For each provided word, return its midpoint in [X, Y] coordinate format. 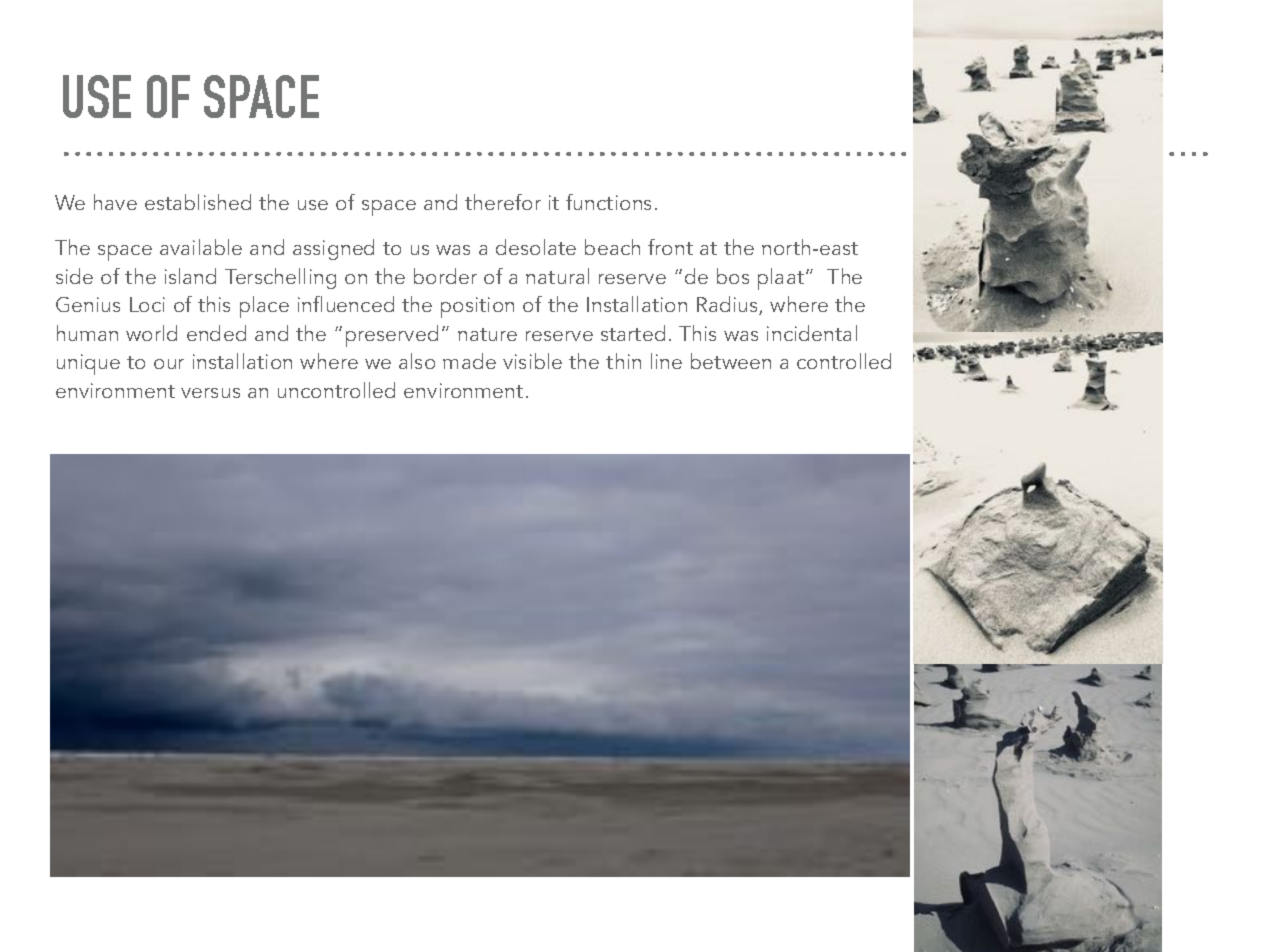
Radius [728, 305]
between [731, 361]
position [477, 307]
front [670, 247]
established [198, 202]
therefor [503, 202]
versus [210, 393]
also [417, 361]
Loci [147, 304]
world [151, 333]
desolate [536, 247]
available [201, 247]
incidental [812, 333]
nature [487, 334]
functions [608, 202]
